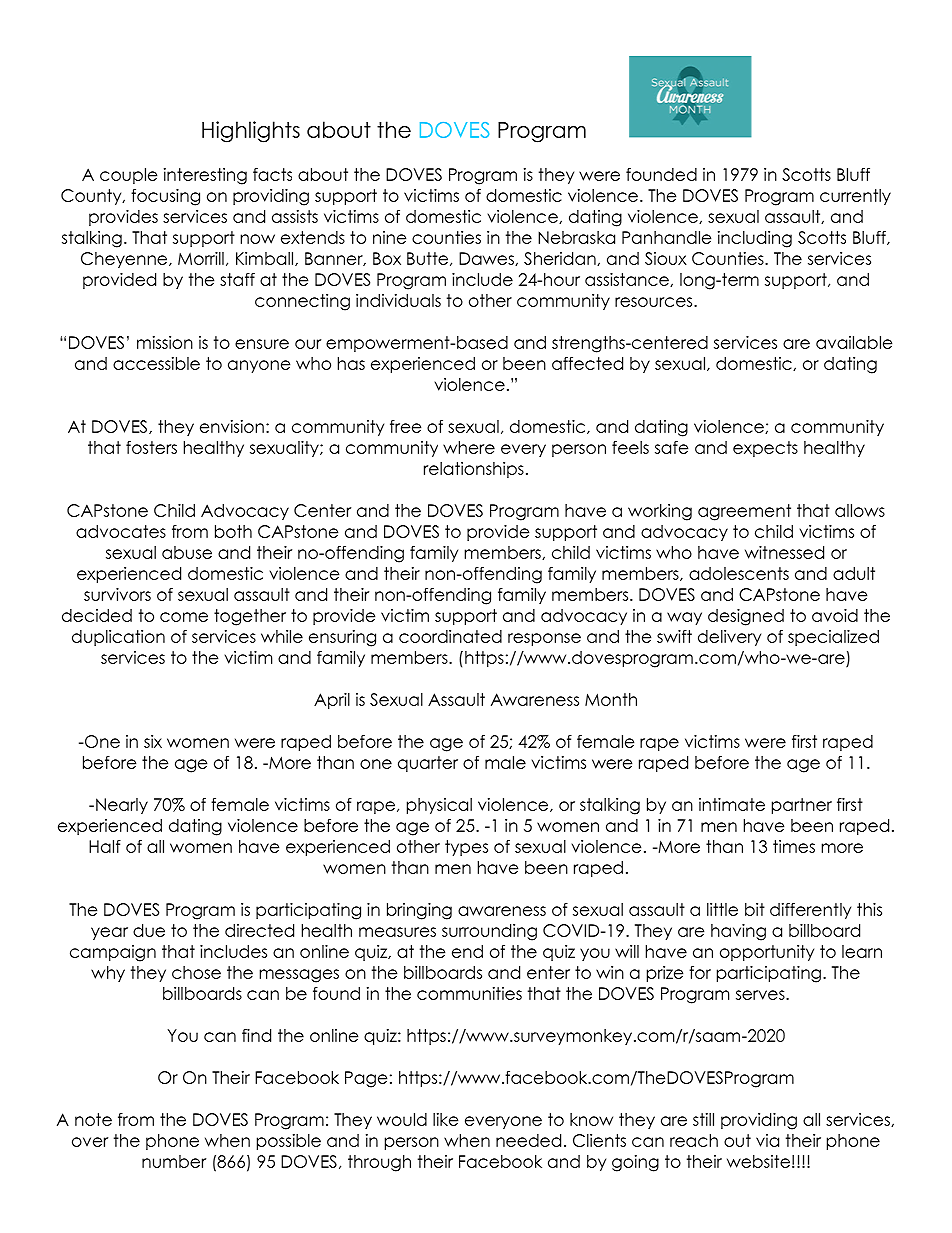 This document has height=1233, width=952. What do you see at coordinates (767, 1140) in the document?
I see `via` at bounding box center [767, 1140].
